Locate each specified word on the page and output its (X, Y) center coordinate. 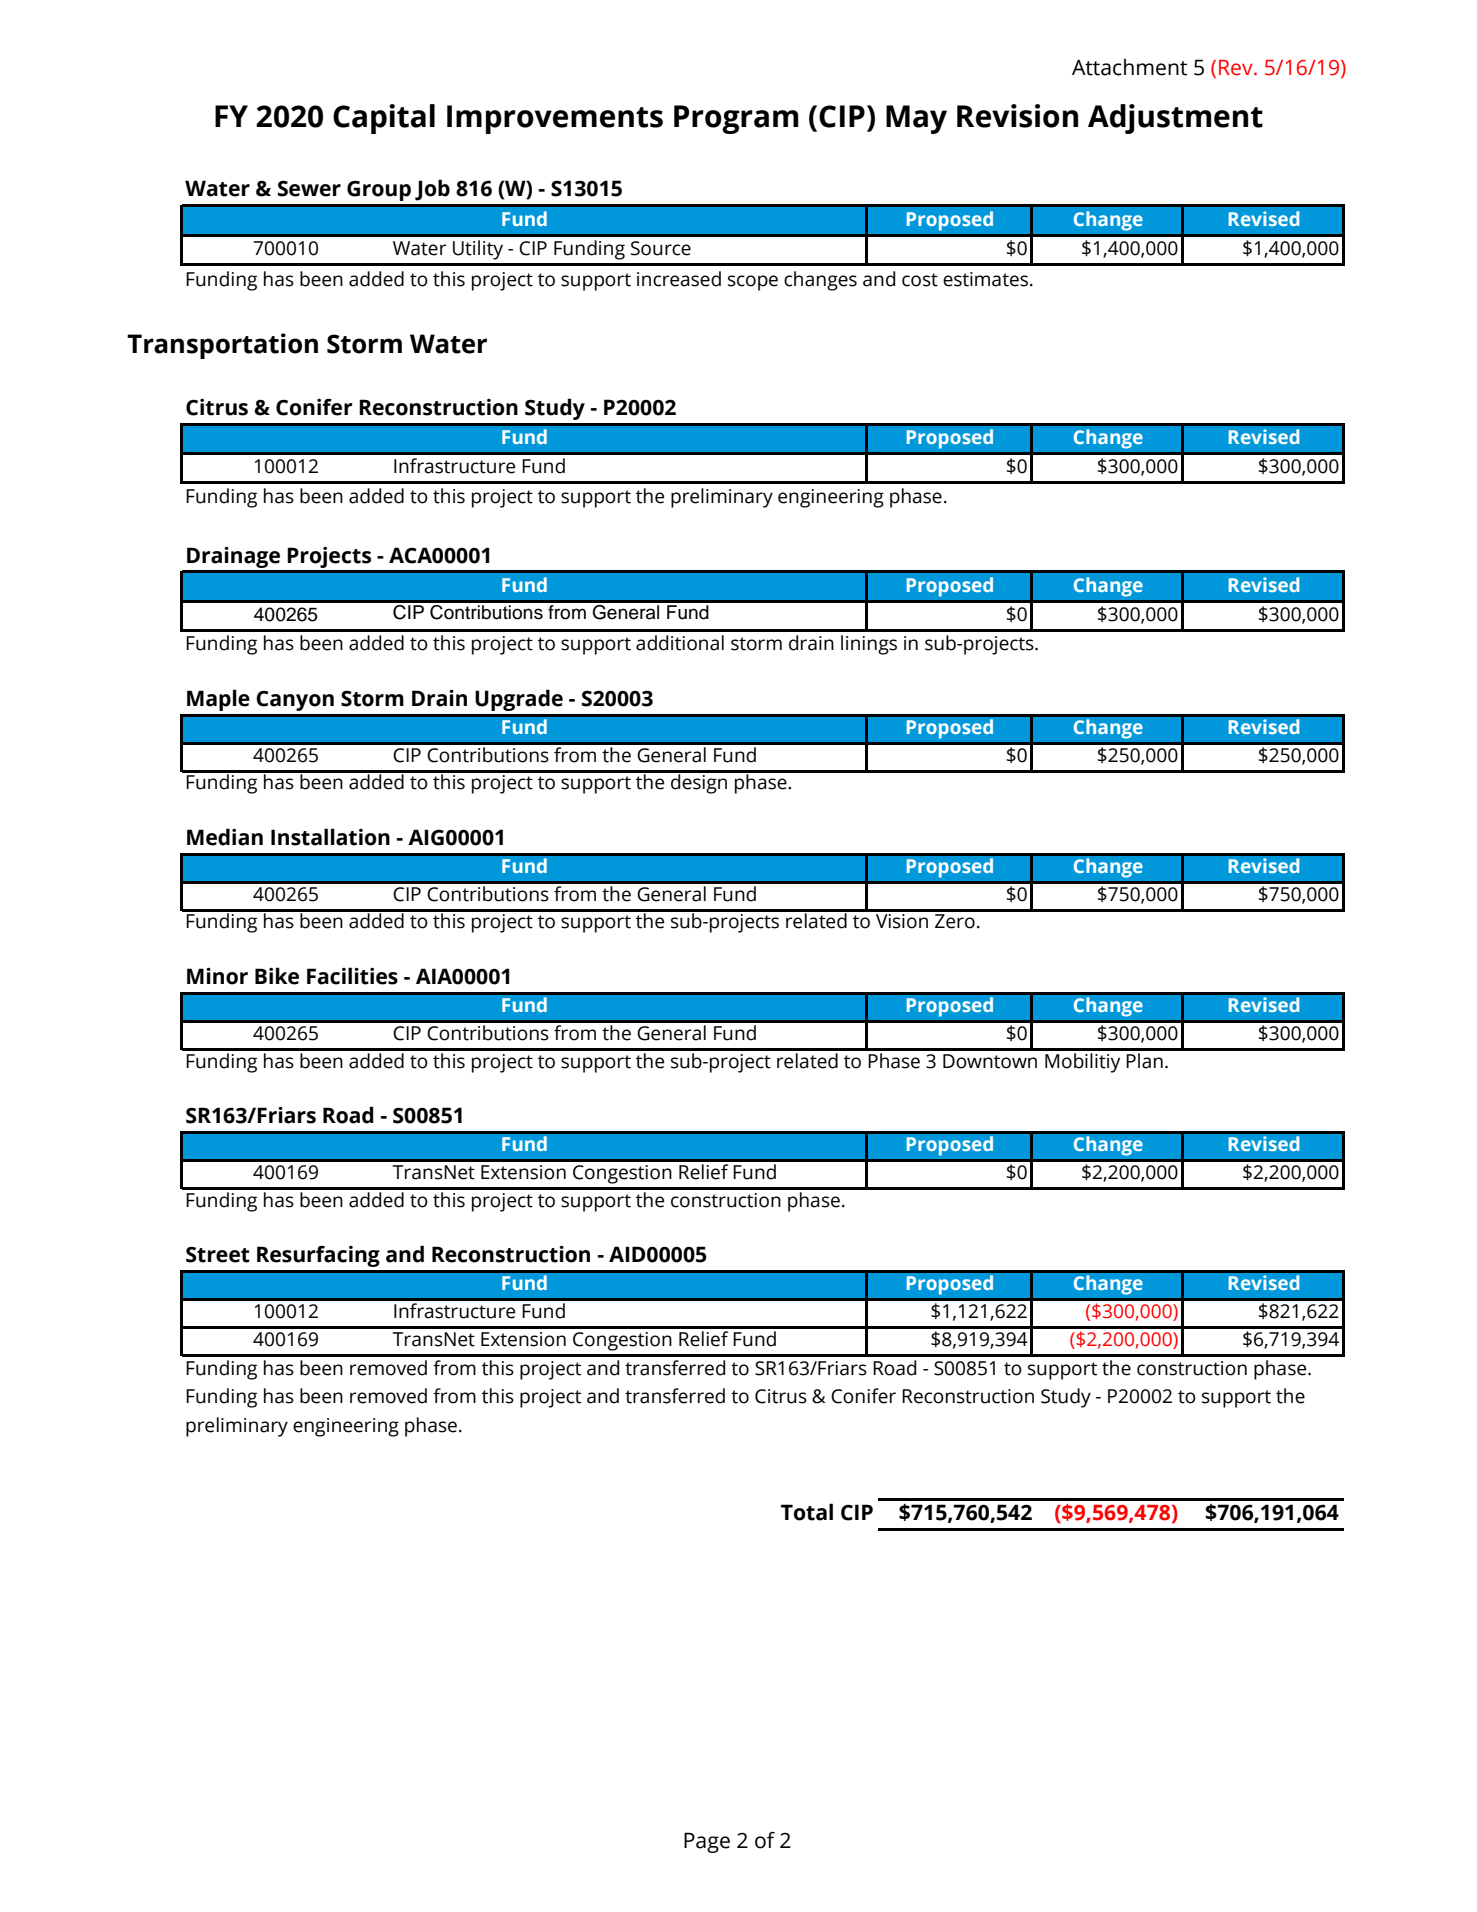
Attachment (1129, 67)
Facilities (352, 976)
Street (218, 1254)
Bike (277, 976)
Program (736, 119)
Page (707, 1842)
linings (869, 645)
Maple (218, 700)
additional (680, 643)
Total (807, 1512)
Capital (384, 119)
